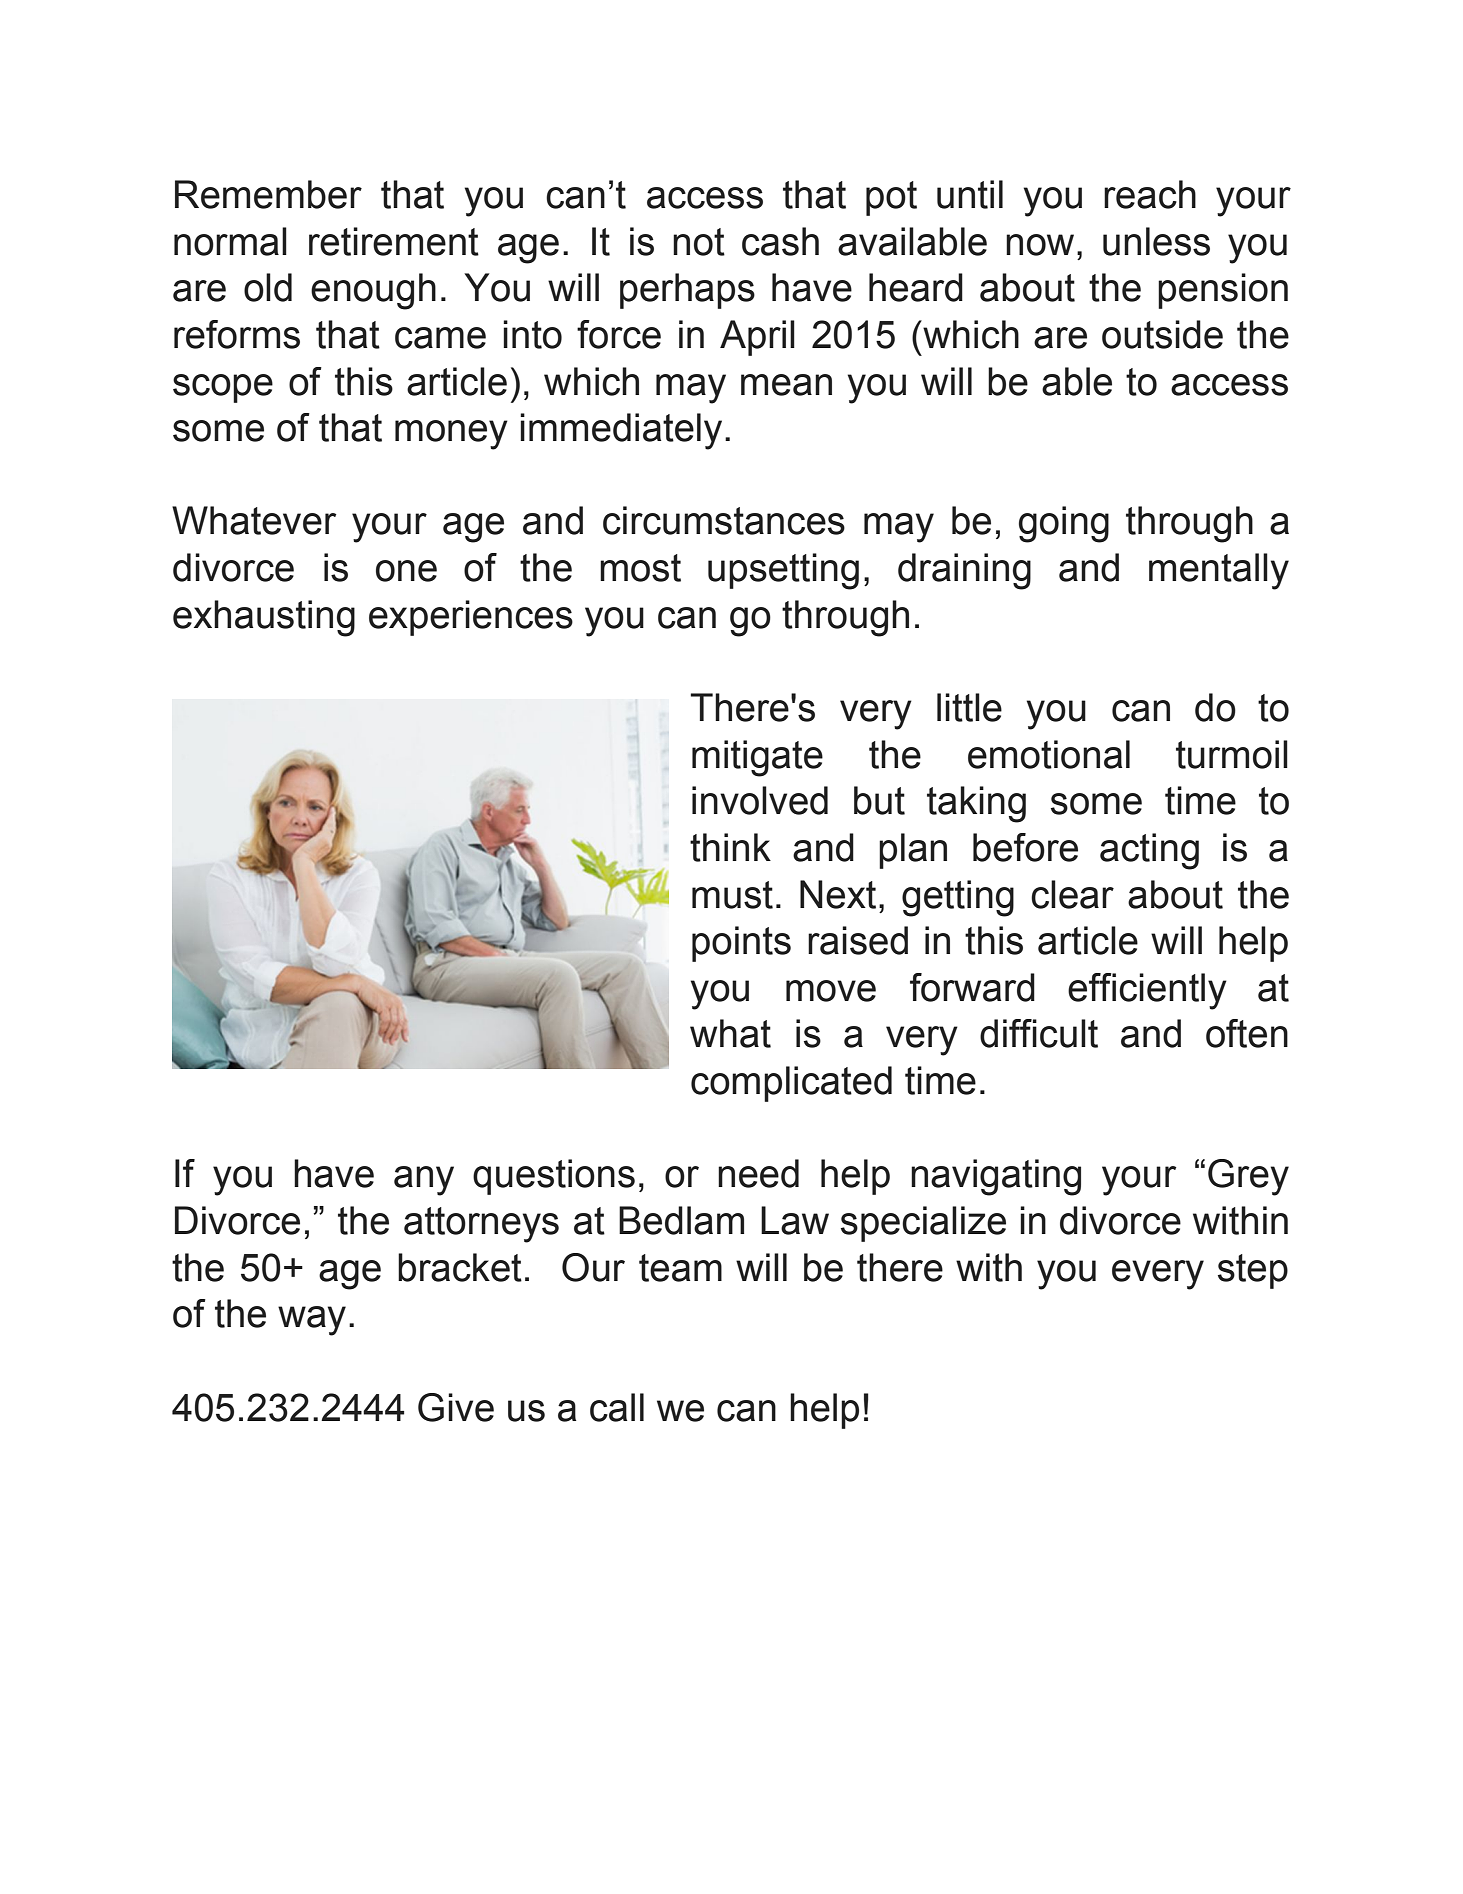 The width and height of the image is (1463, 1894). What do you see at coordinates (1149, 851) in the image?
I see `acting` at bounding box center [1149, 851].
